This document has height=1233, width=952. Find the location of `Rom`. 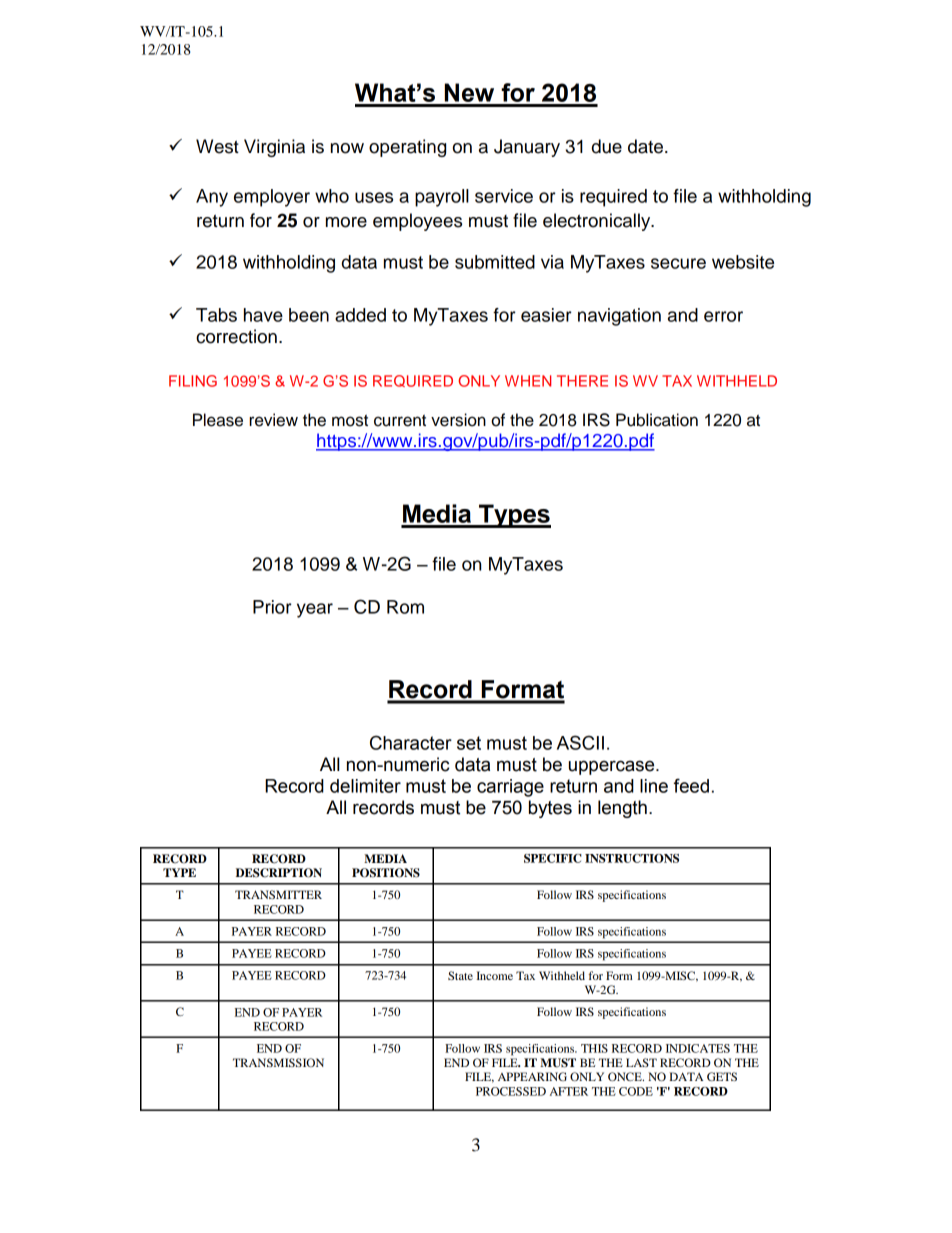

Rom is located at coordinates (405, 607).
